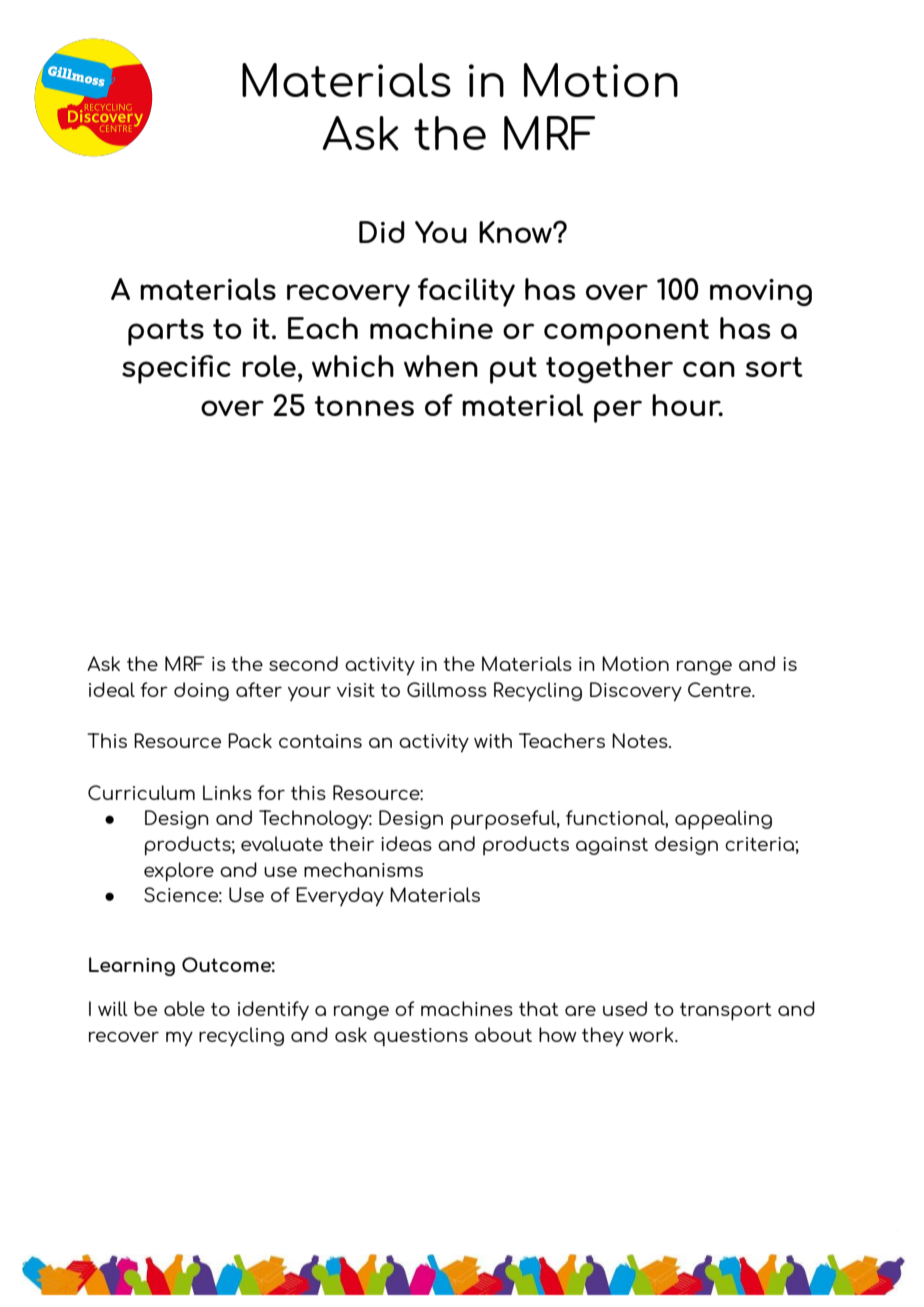 This screenshot has height=1307, width=924. Describe the element at coordinates (112, 689) in the screenshot. I see `ideal` at that location.
